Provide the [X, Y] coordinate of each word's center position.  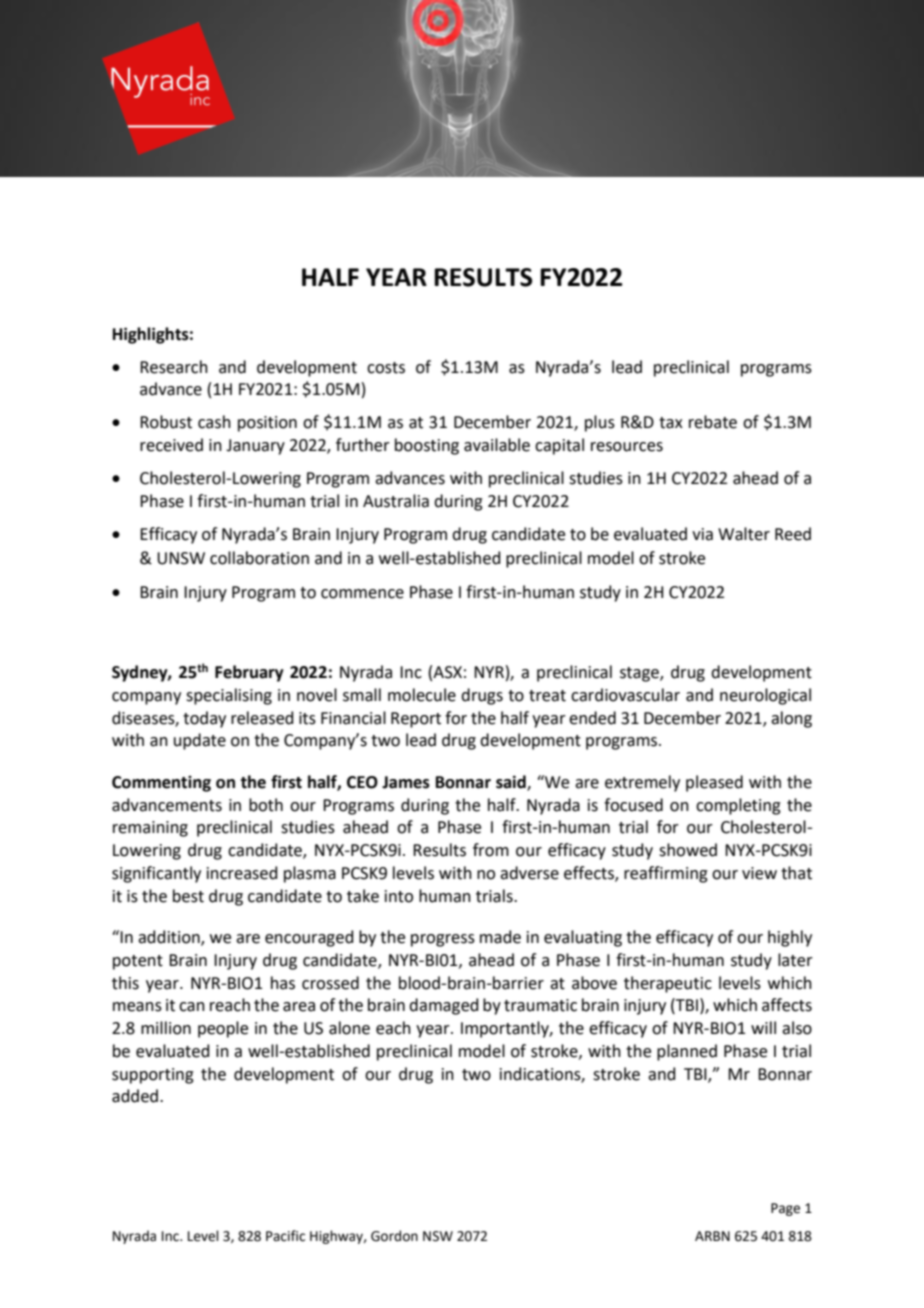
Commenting [161, 784]
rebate [713, 422]
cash [214, 422]
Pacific [285, 1236]
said [512, 782]
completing [738, 806]
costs [386, 368]
